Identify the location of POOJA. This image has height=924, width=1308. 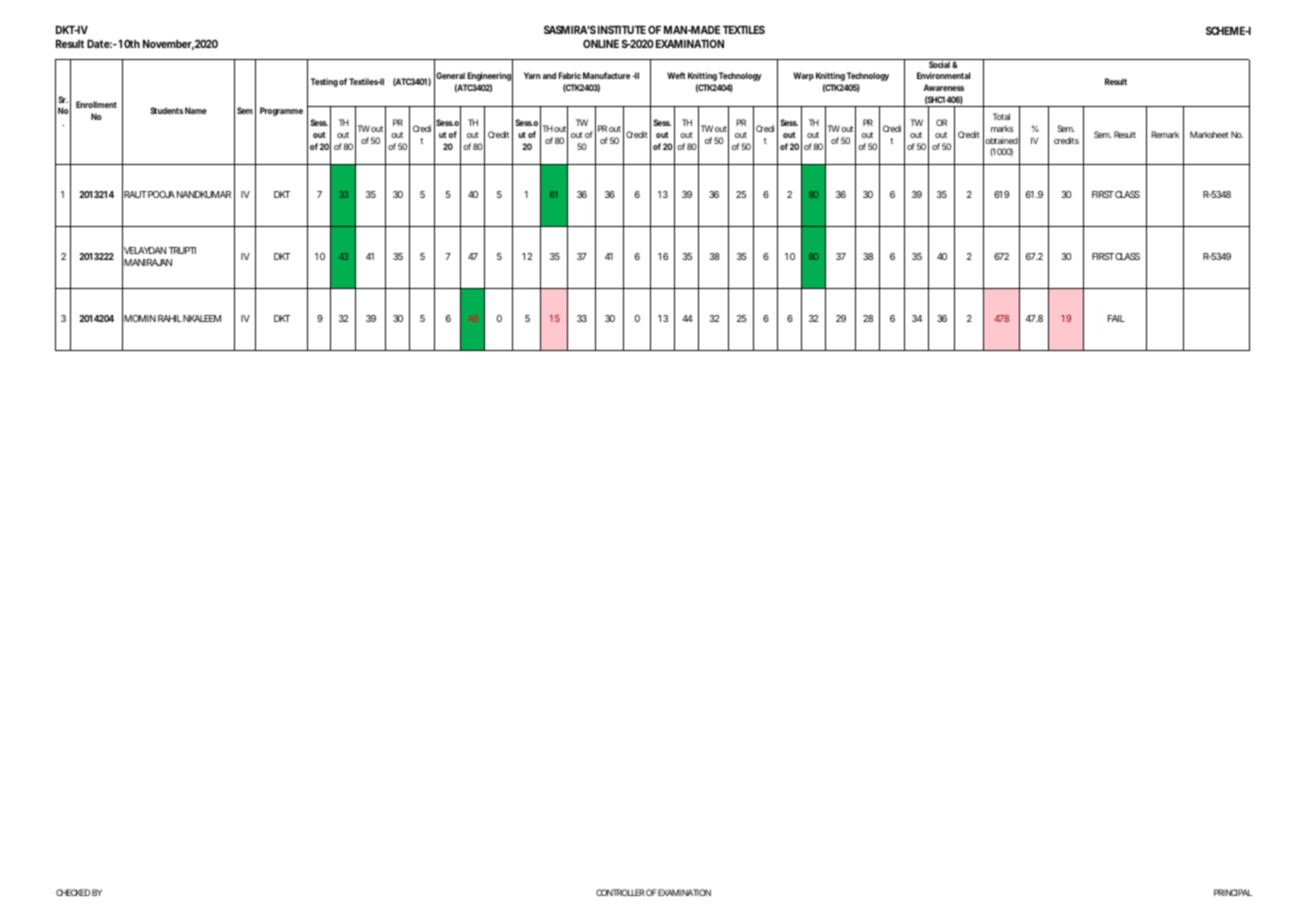
(161, 194).
